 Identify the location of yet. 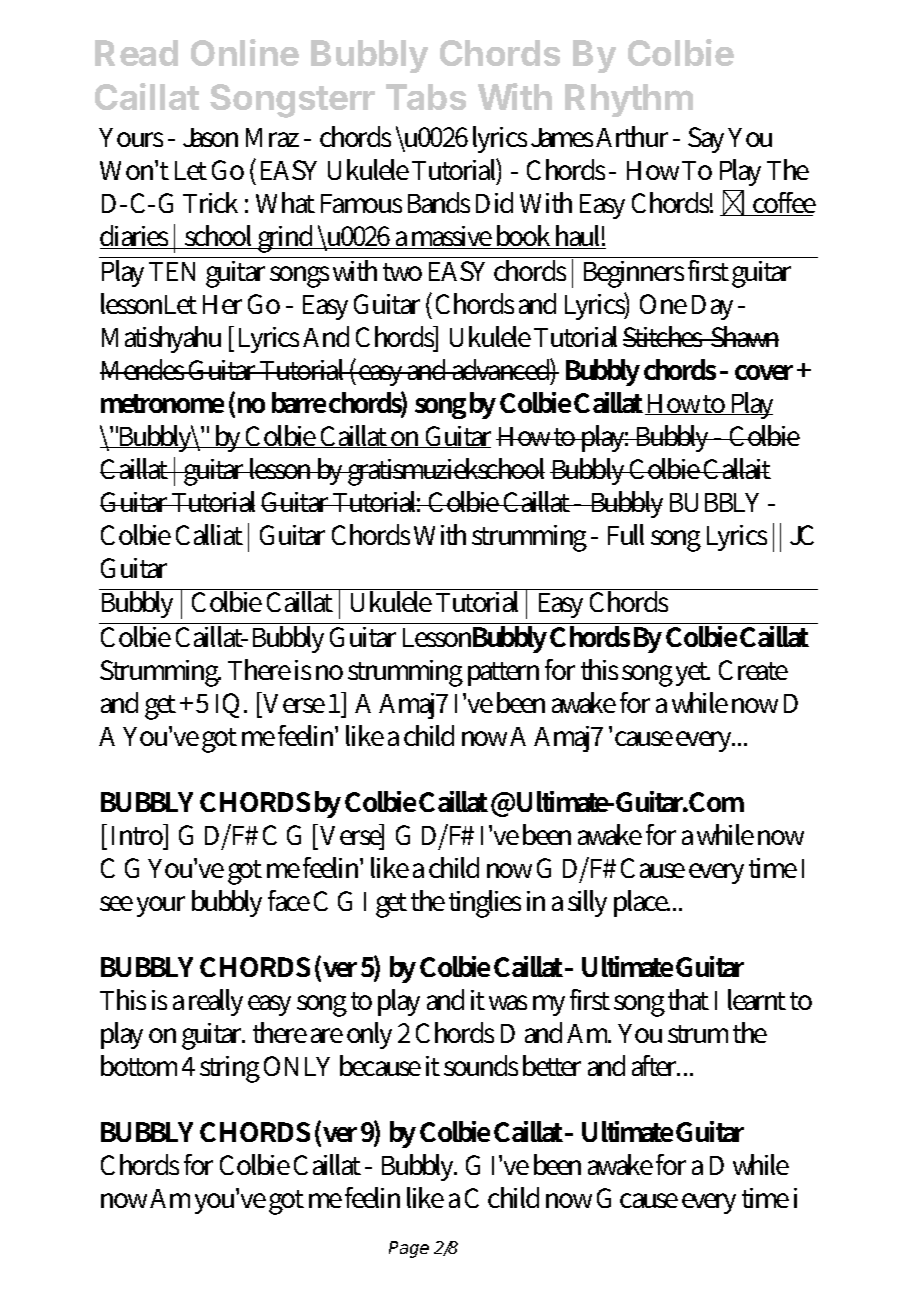
(693, 674).
